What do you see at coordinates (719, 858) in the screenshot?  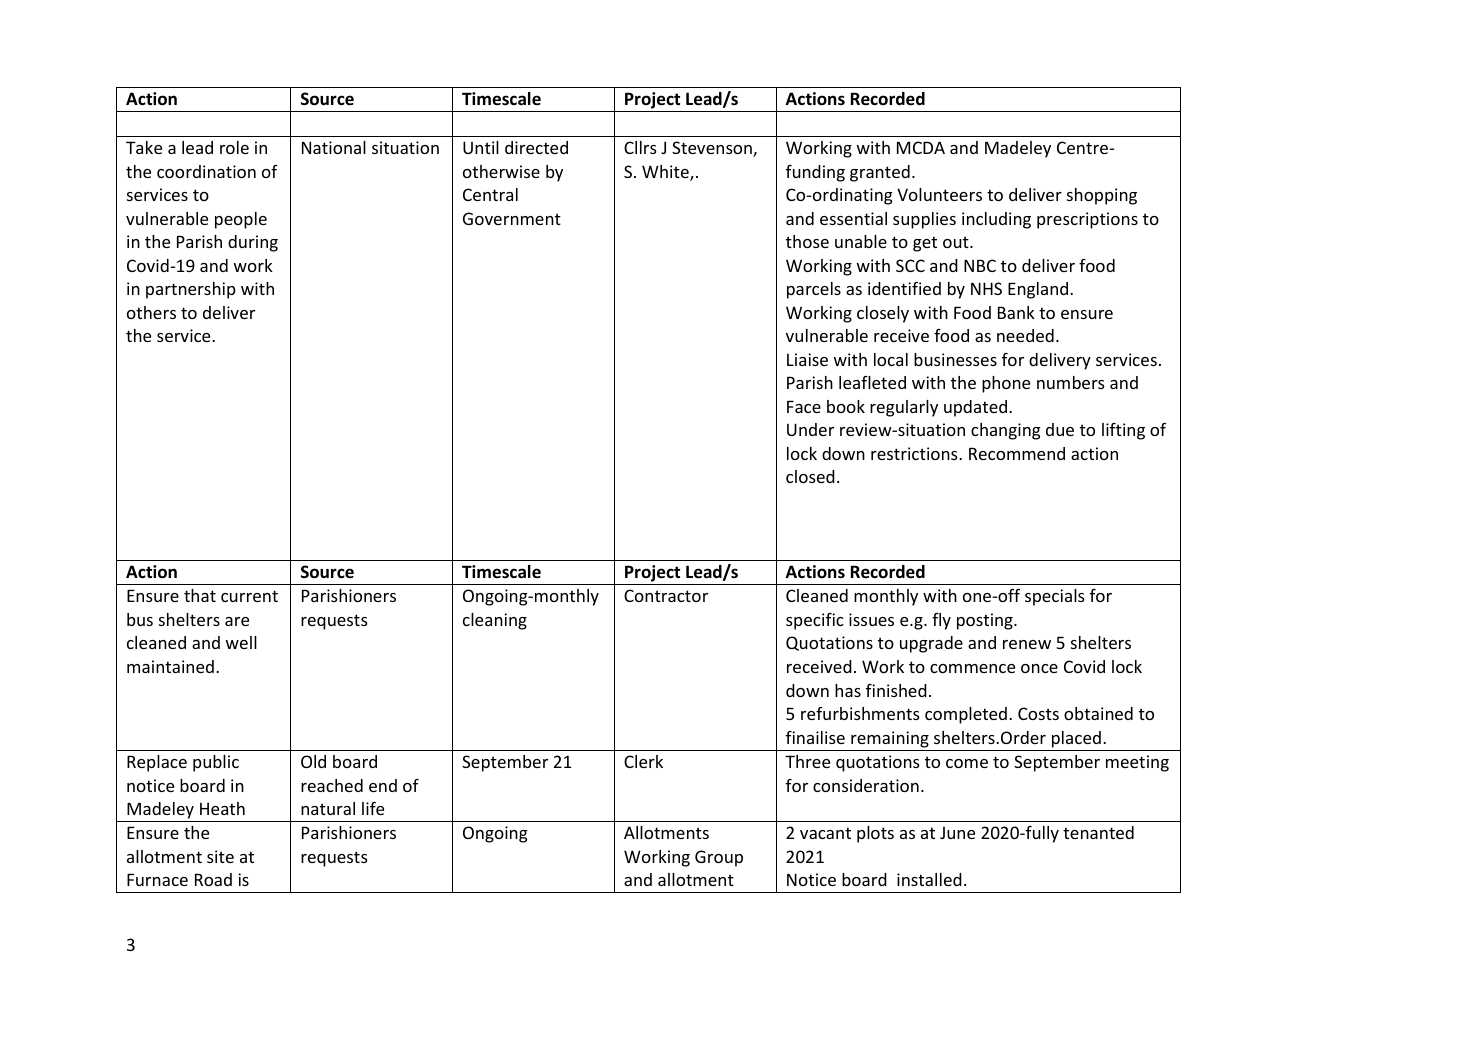 I see `Group` at bounding box center [719, 858].
